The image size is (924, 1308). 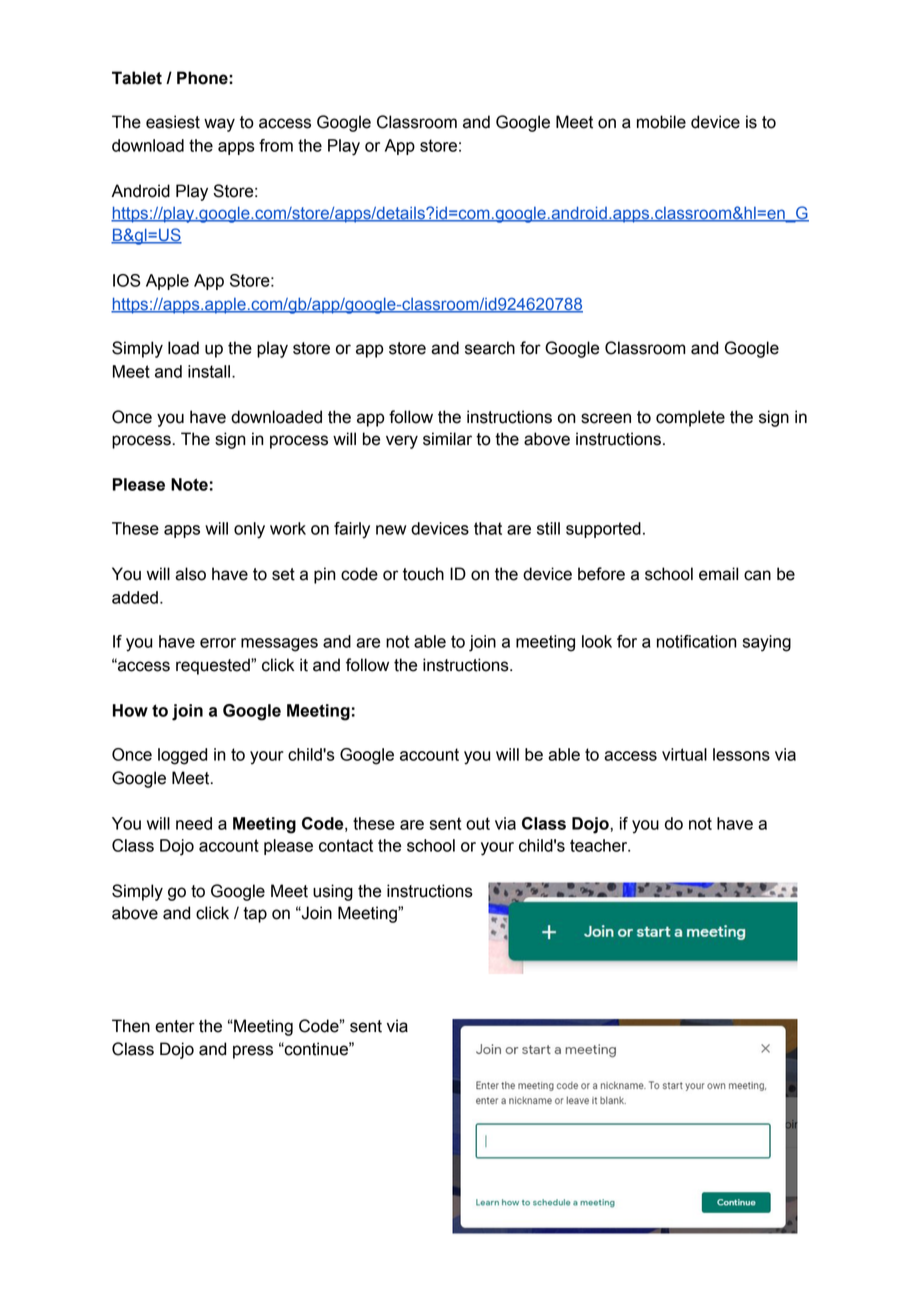 What do you see at coordinates (478, 823) in the document?
I see `out` at bounding box center [478, 823].
